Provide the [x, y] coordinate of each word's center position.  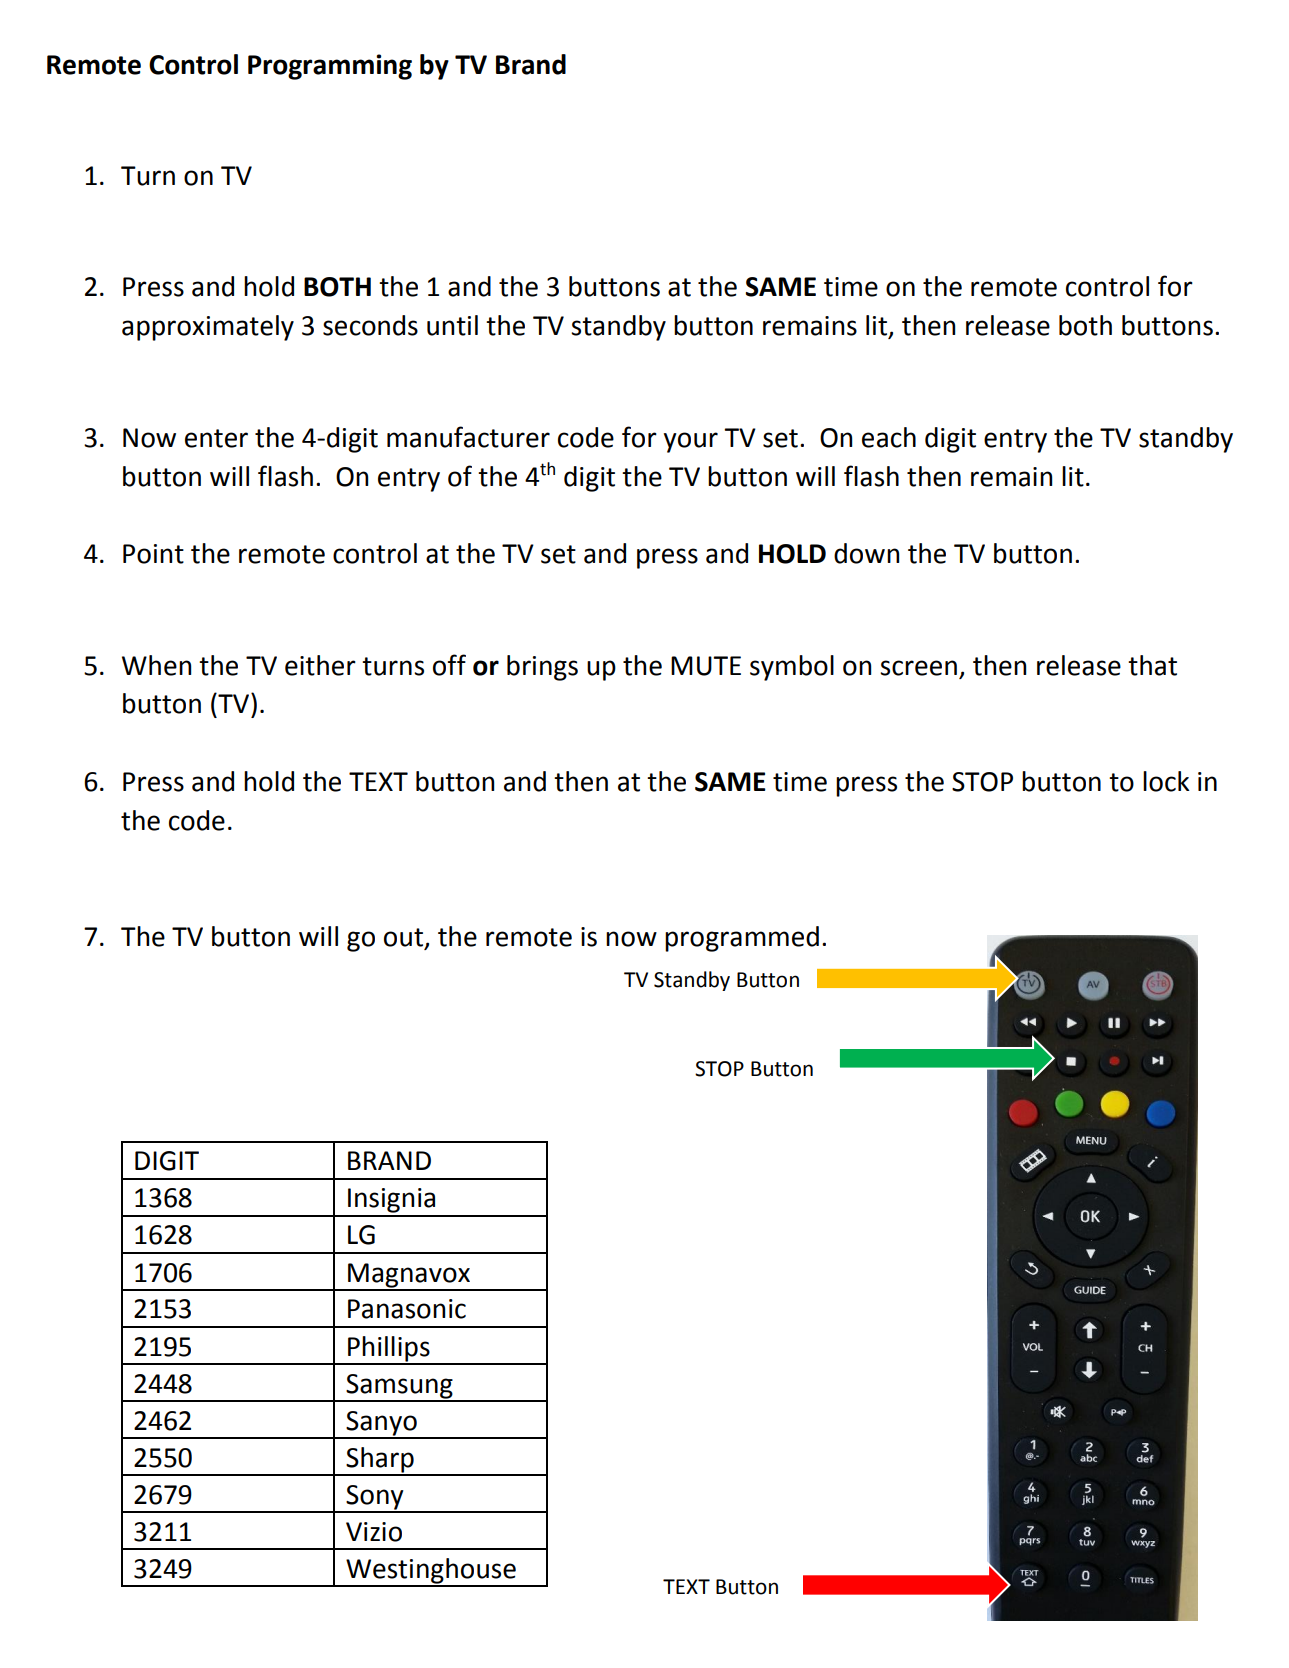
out [404, 938]
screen [918, 668]
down [866, 553]
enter [216, 438]
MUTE [706, 666]
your [691, 442]
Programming [330, 67]
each [889, 437]
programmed [742, 939]
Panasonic [407, 1309]
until [452, 325]
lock [1166, 781]
